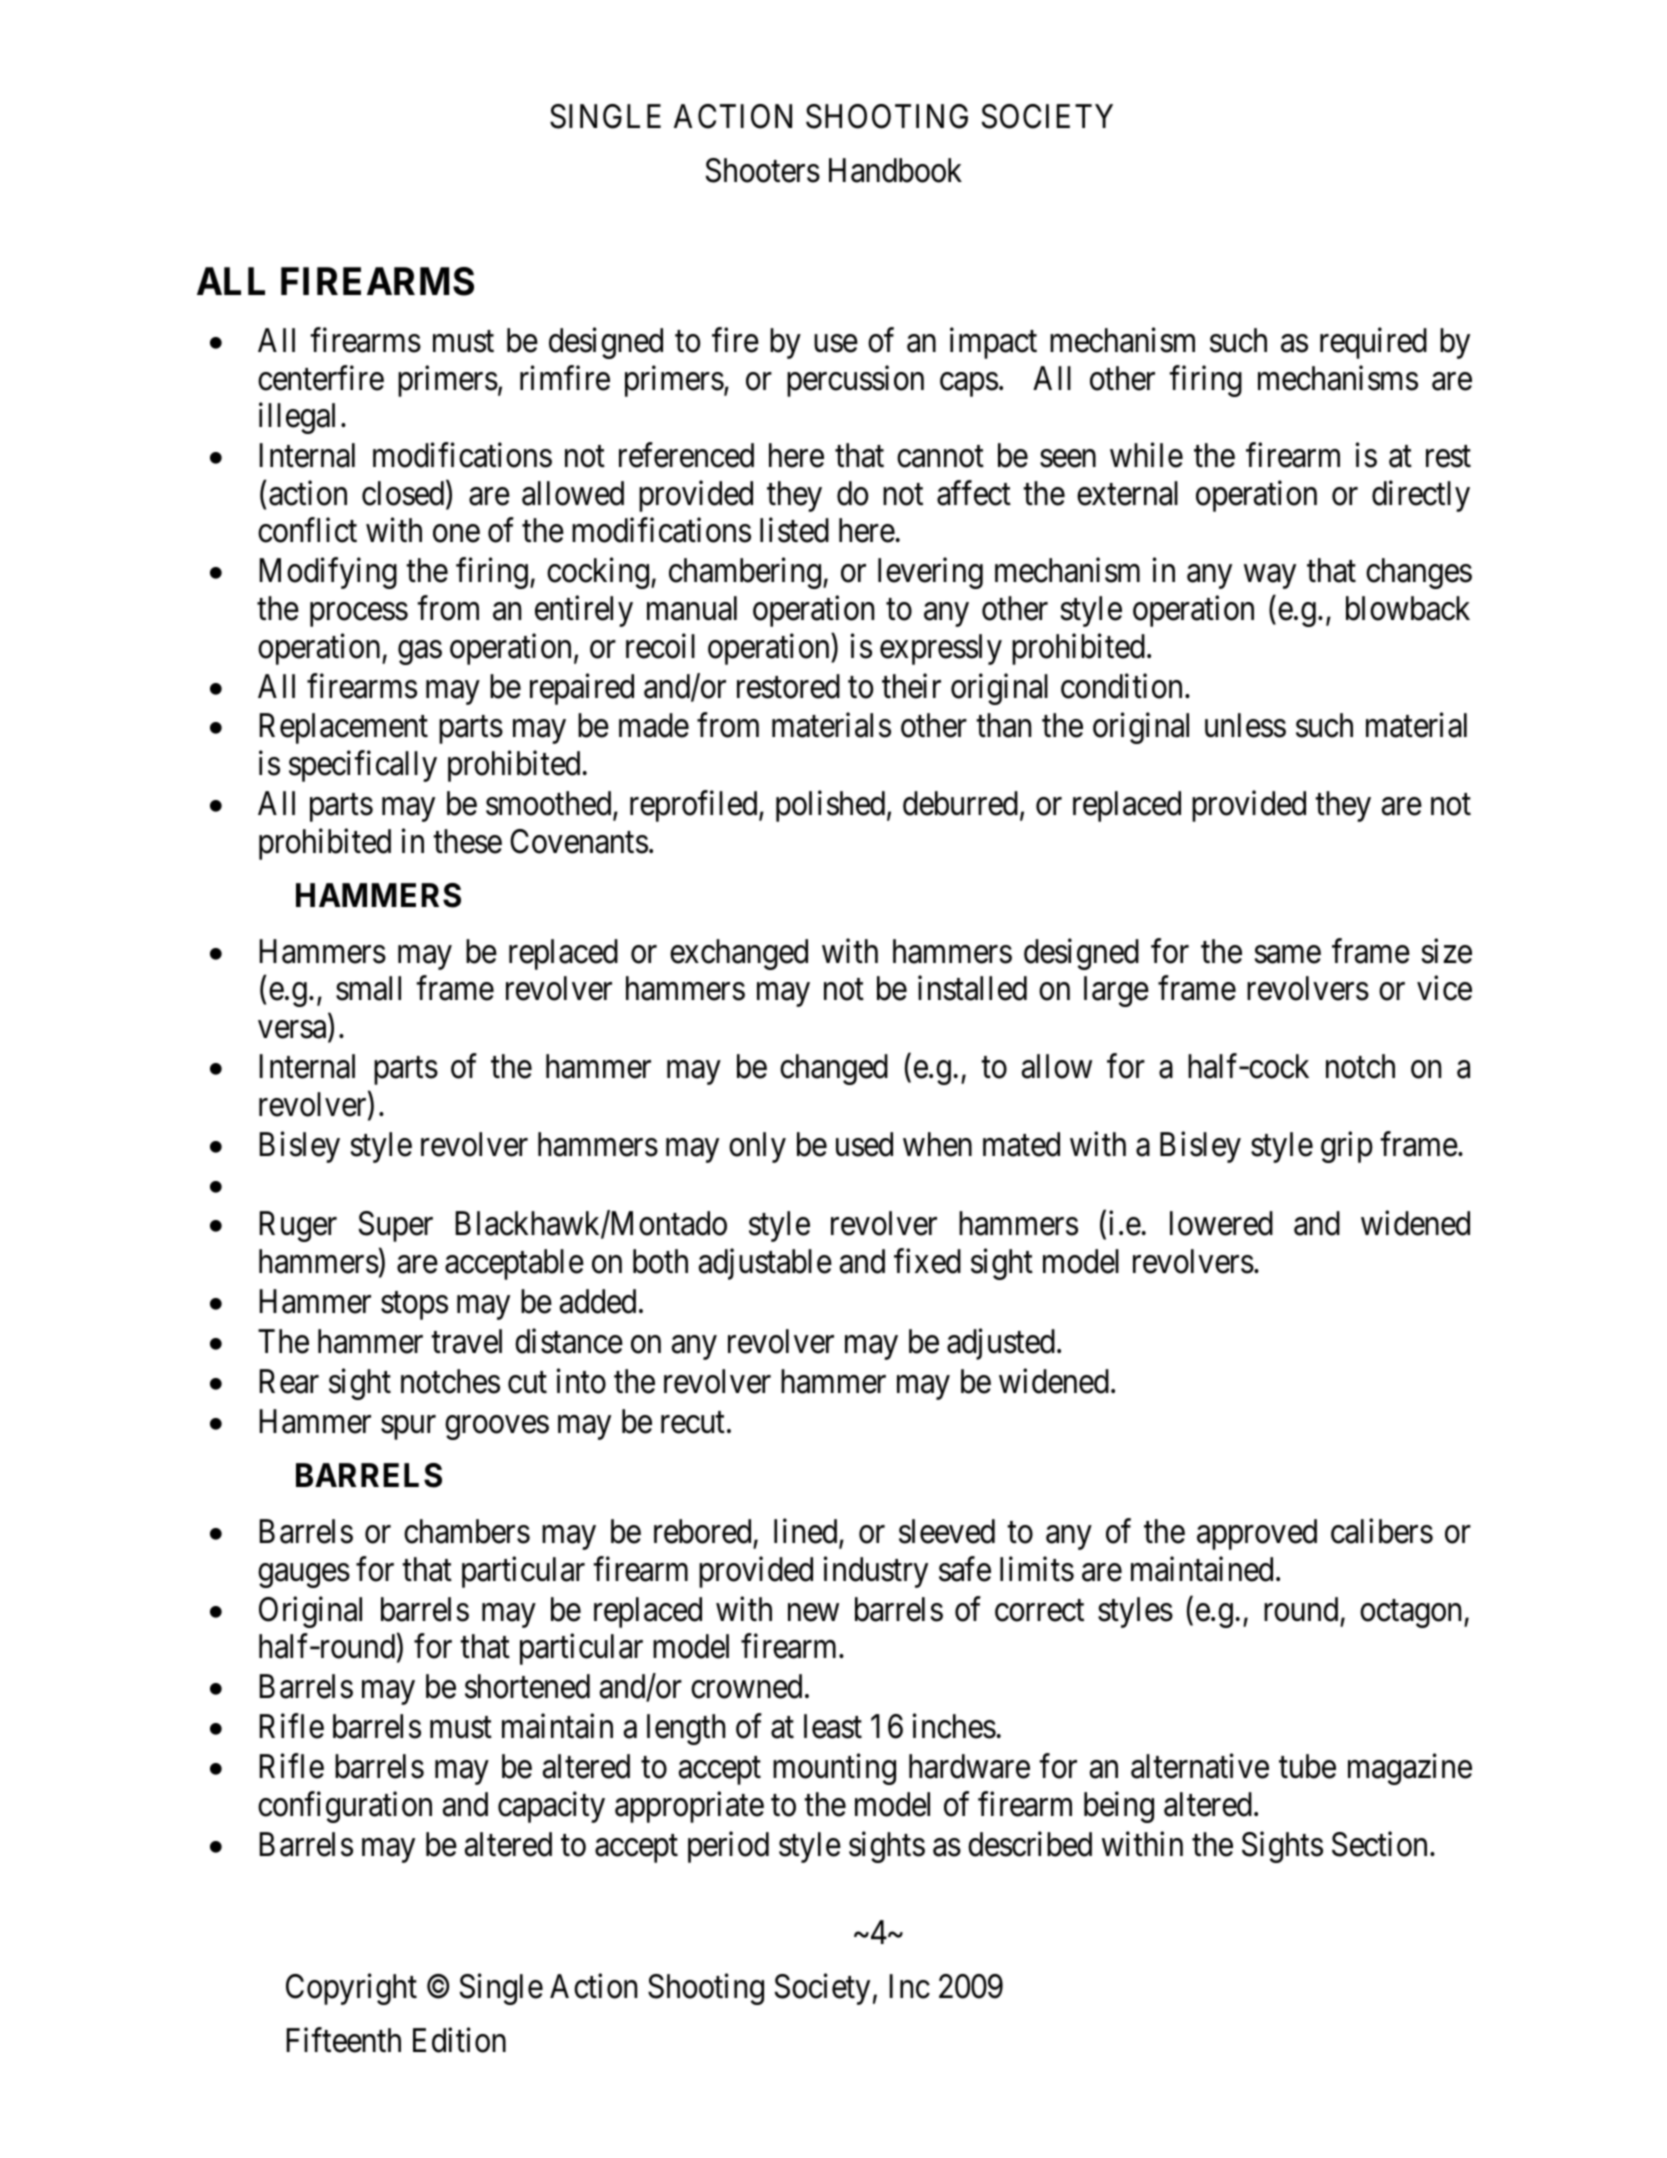 This document has height=2158, width=1667. Describe the element at coordinates (895, 170) in the document. I see `Handbook` at that location.
